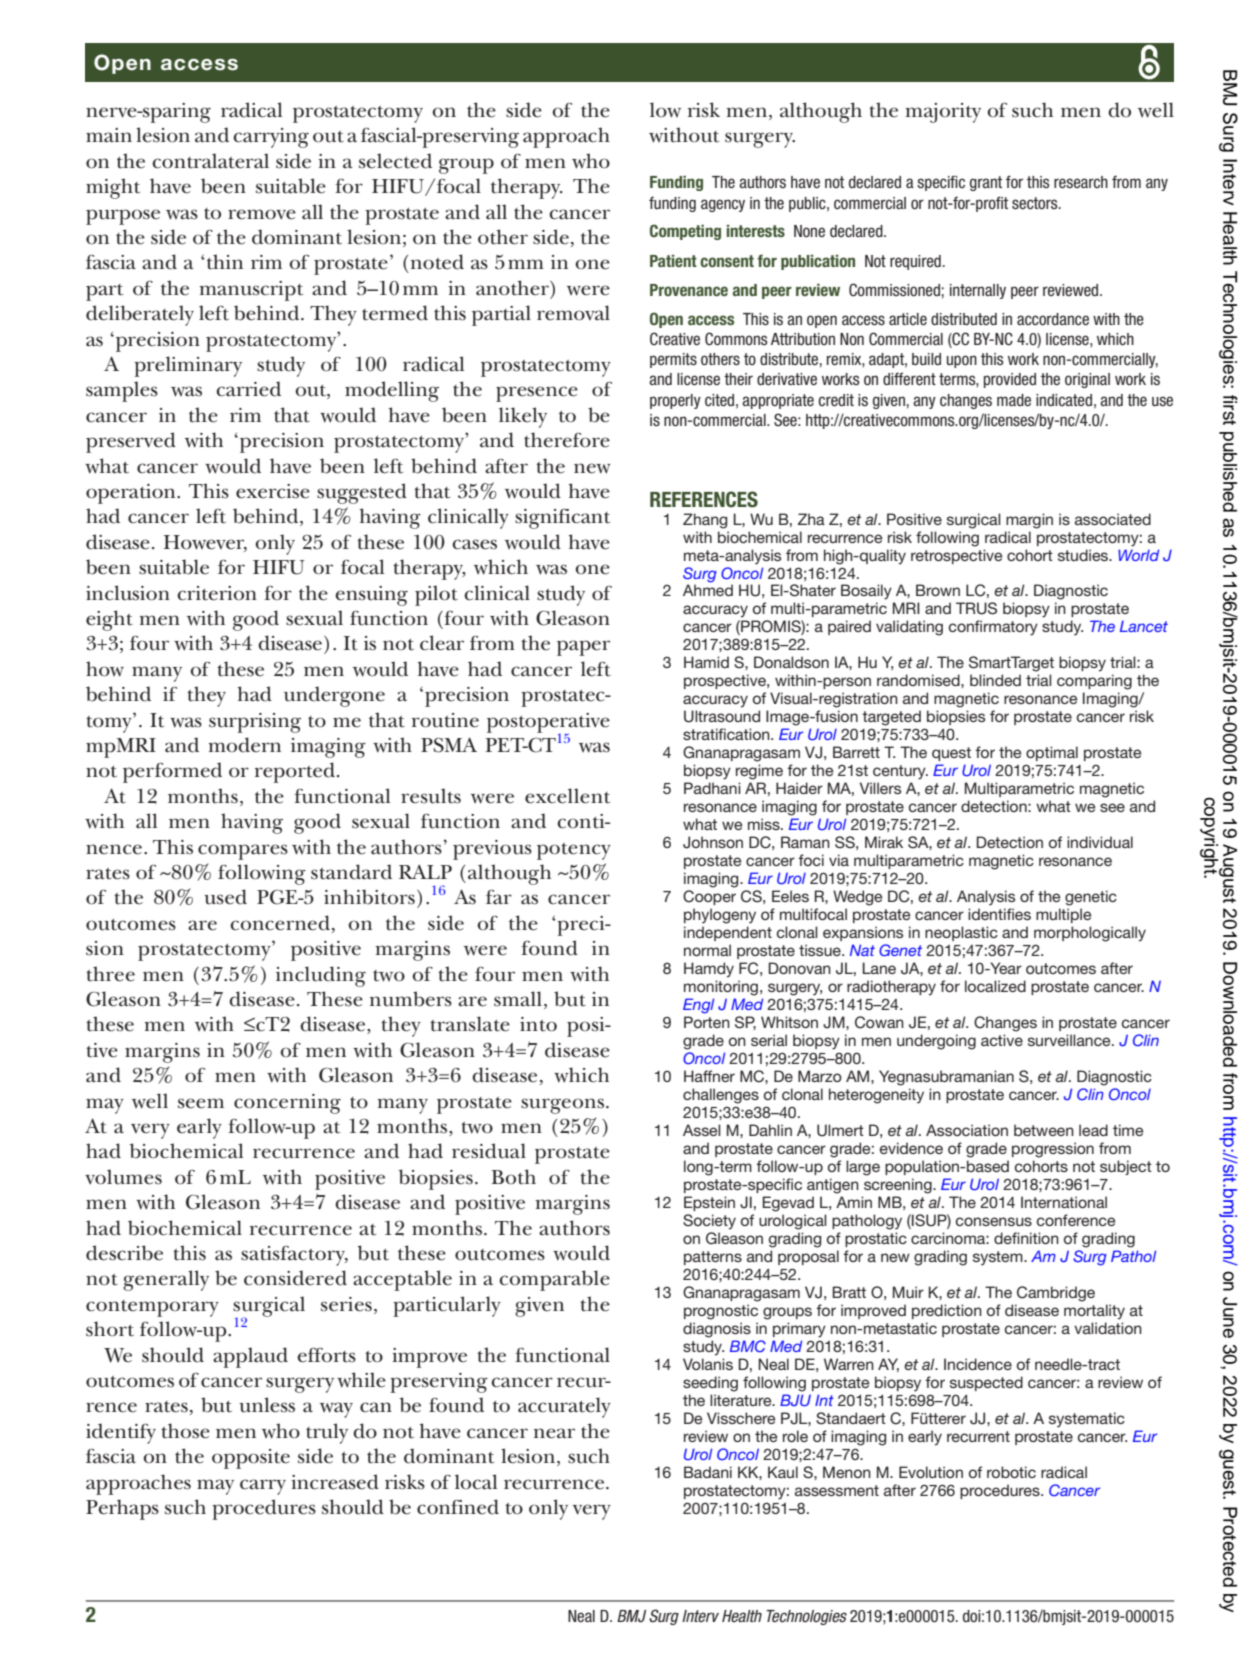 This document has height=1680, width=1260. Describe the element at coordinates (1052, 753) in the document. I see `optimal` at that location.
